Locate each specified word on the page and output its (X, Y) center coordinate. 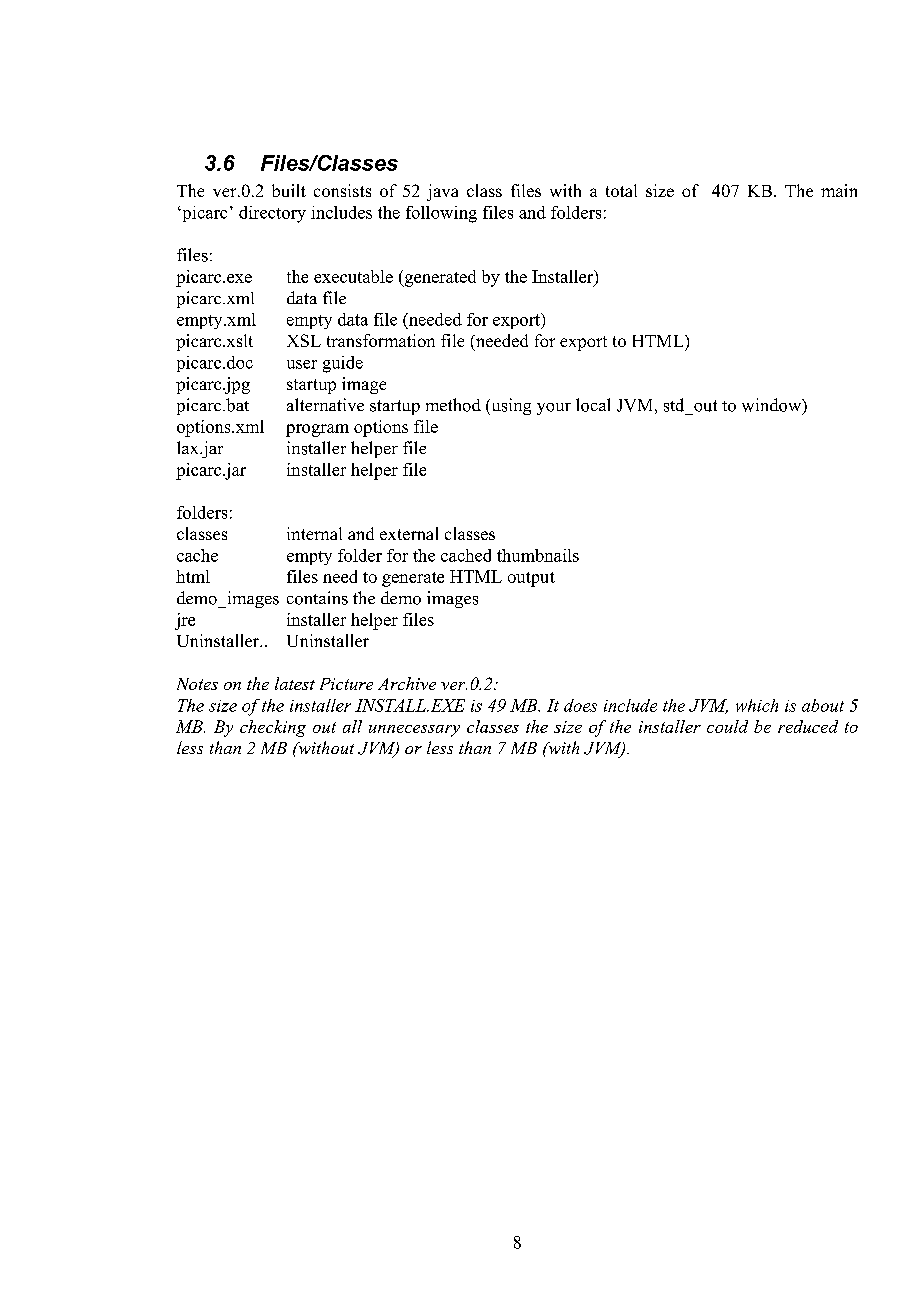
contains (317, 598)
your (554, 409)
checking (273, 728)
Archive (407, 683)
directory (272, 214)
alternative (325, 404)
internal (314, 533)
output (531, 579)
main (839, 190)
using (510, 406)
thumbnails (538, 555)
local (593, 405)
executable (353, 276)
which (757, 705)
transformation (381, 340)
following (441, 214)
